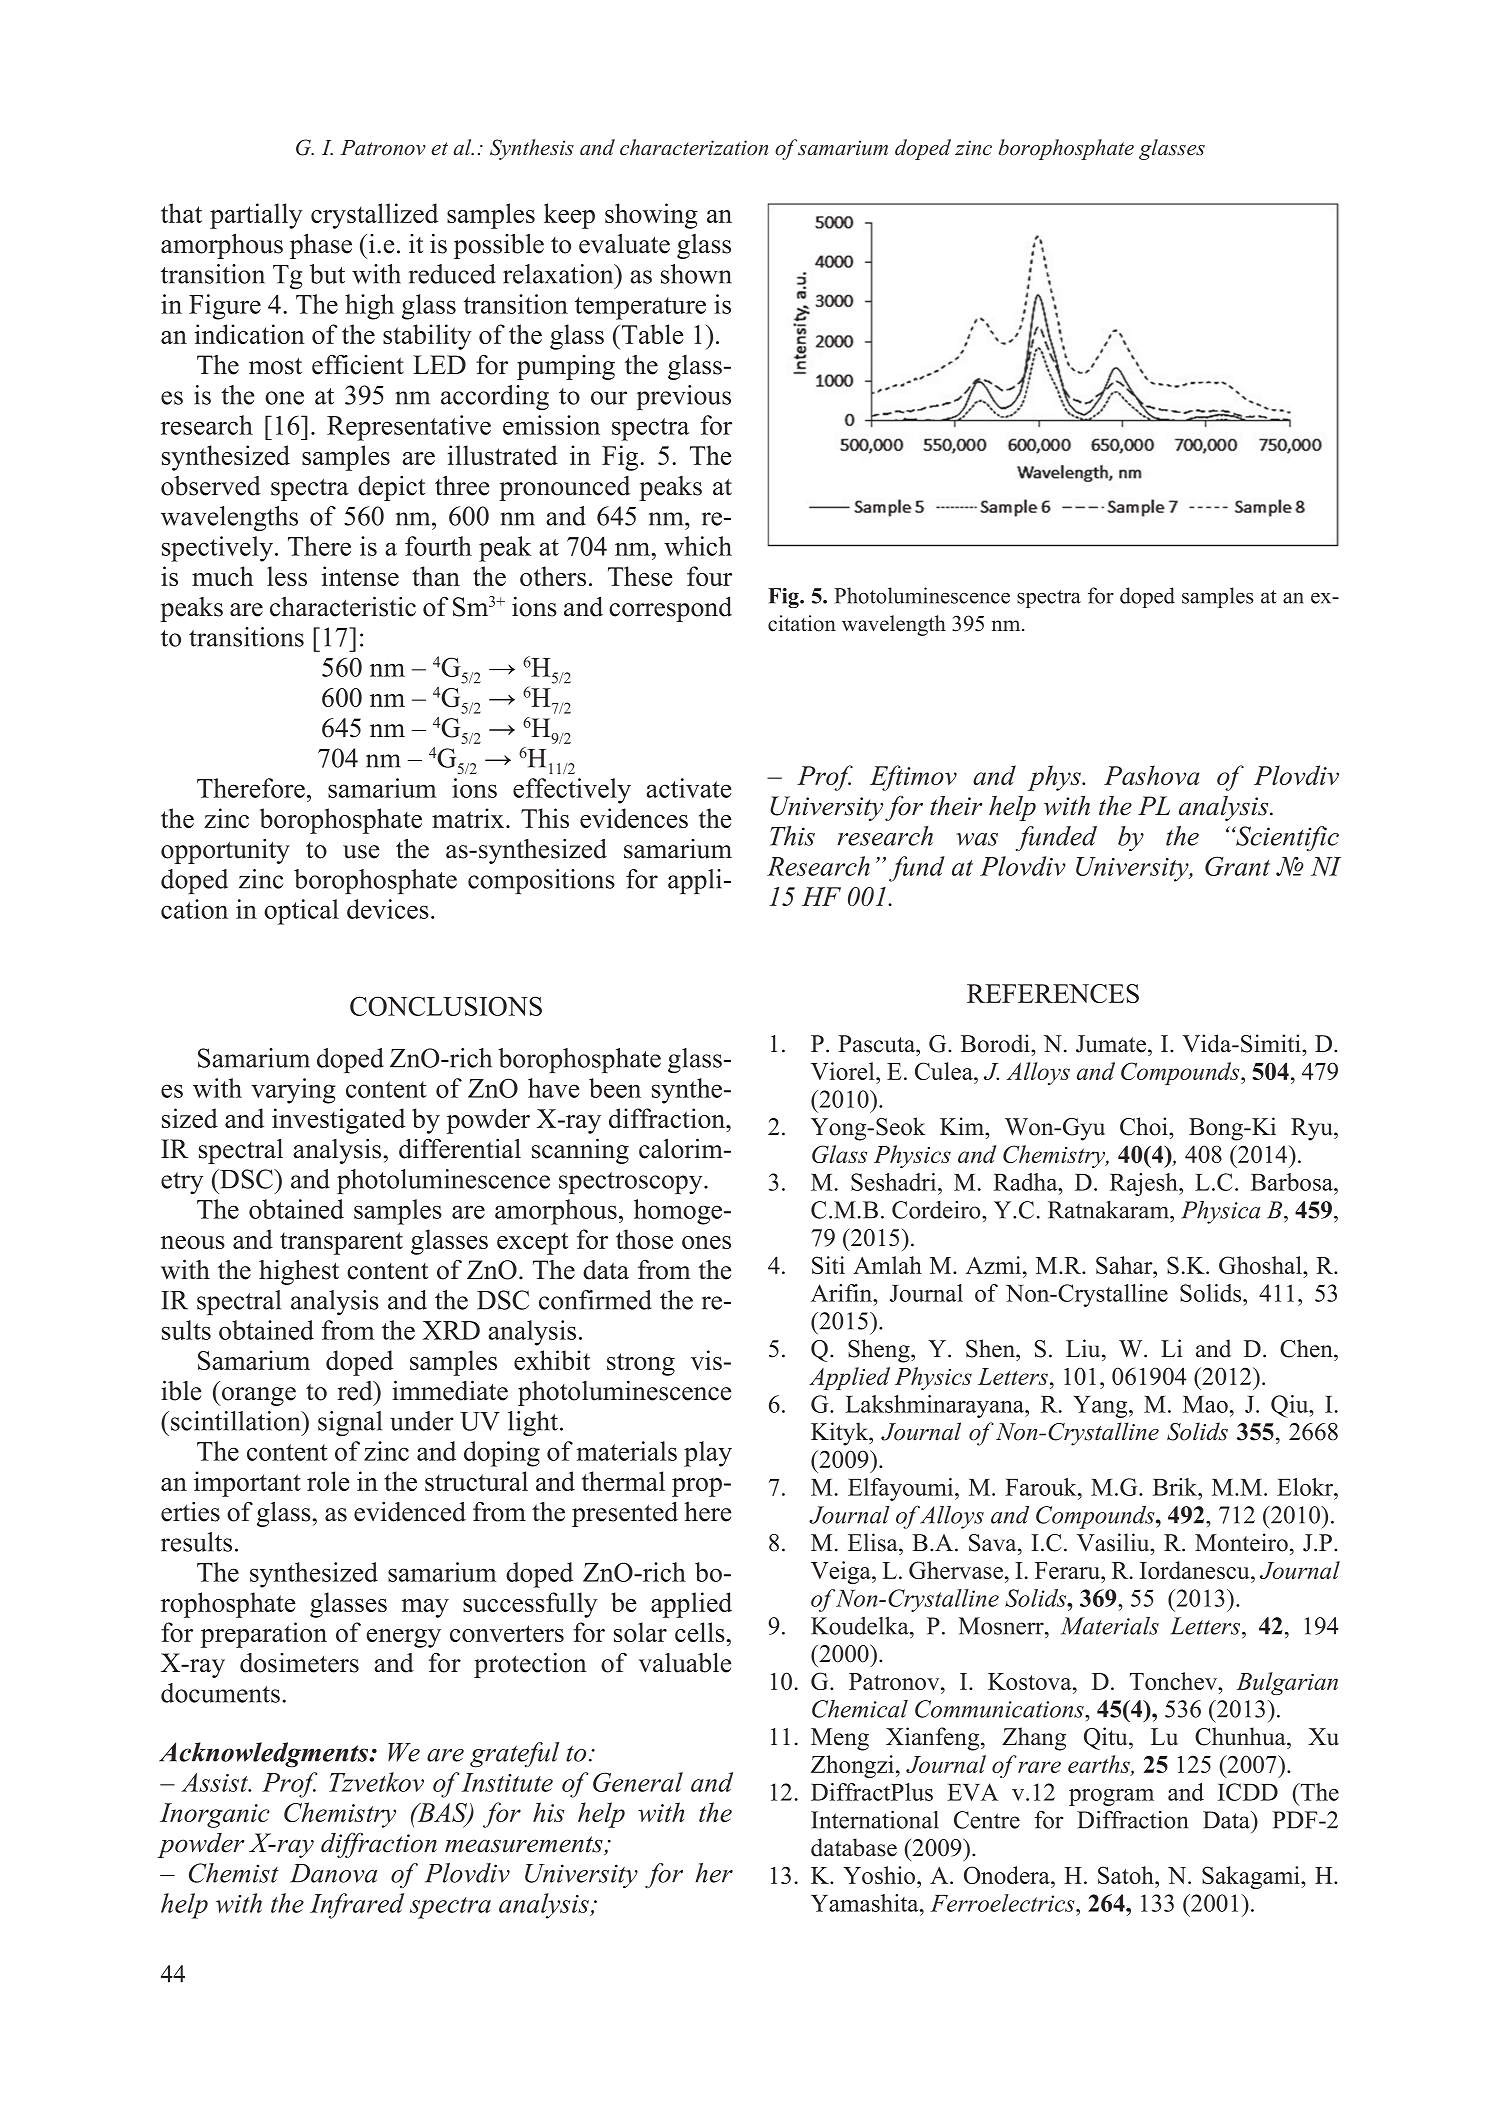  Describe the element at coordinates (694, 147) in the image. I see `characterization` at that location.
